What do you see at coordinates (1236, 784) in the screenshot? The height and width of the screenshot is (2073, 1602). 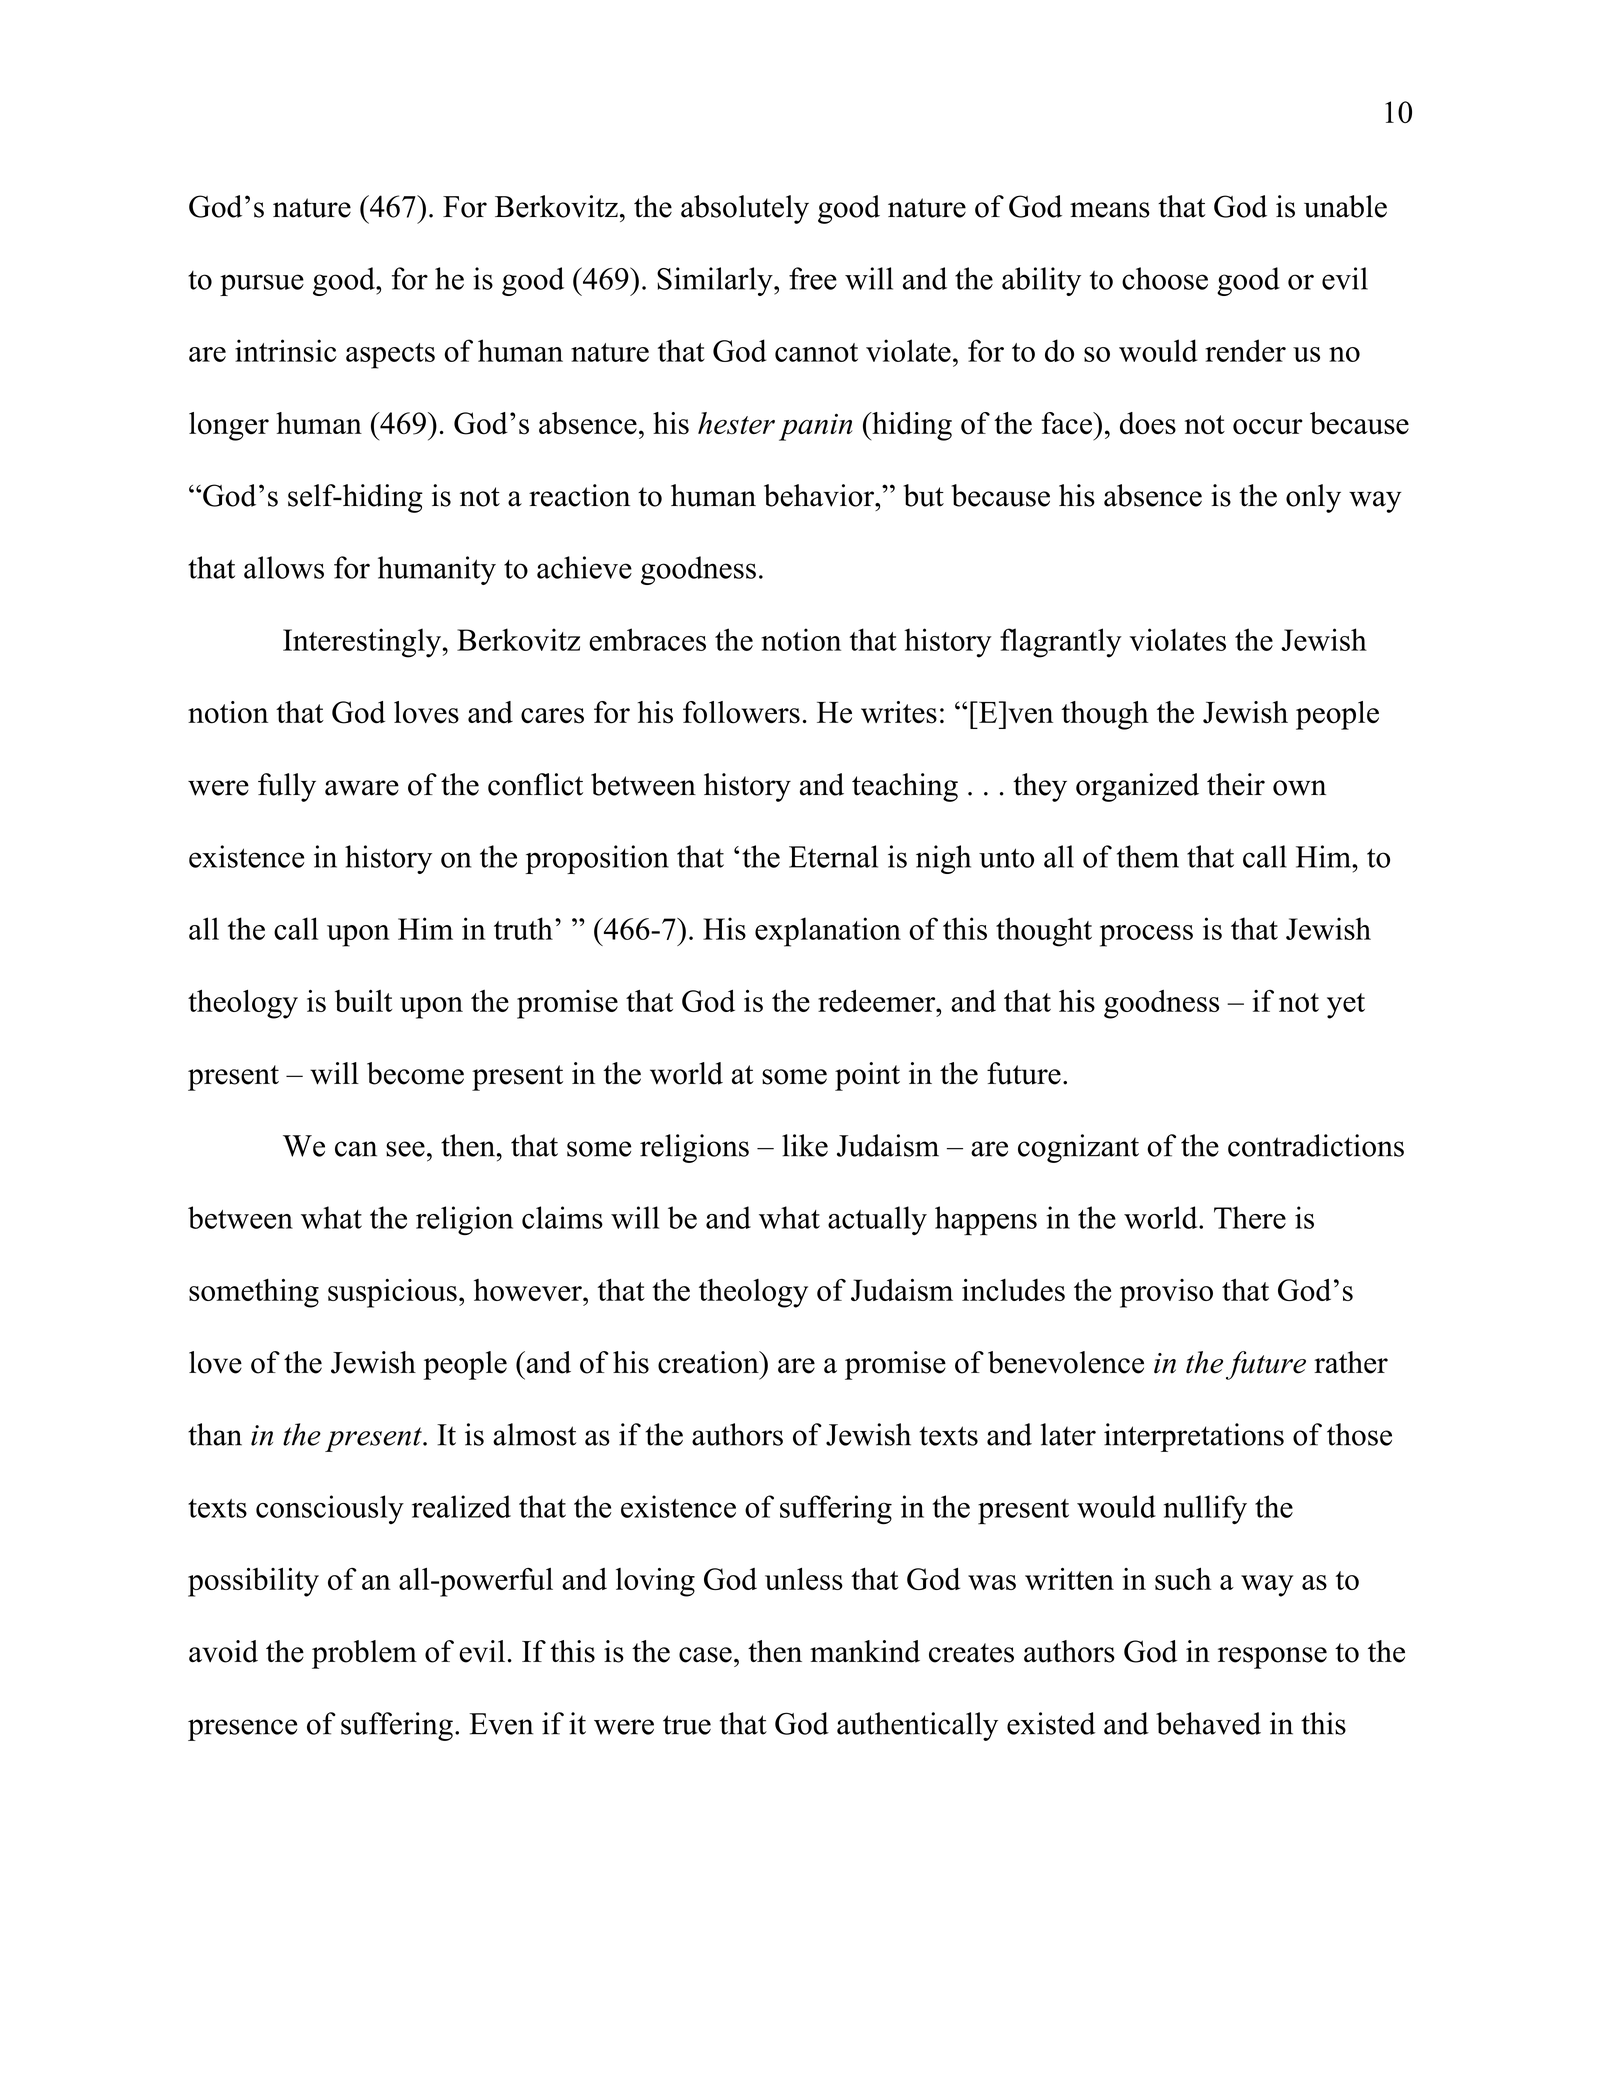 I see `their` at bounding box center [1236, 784].
